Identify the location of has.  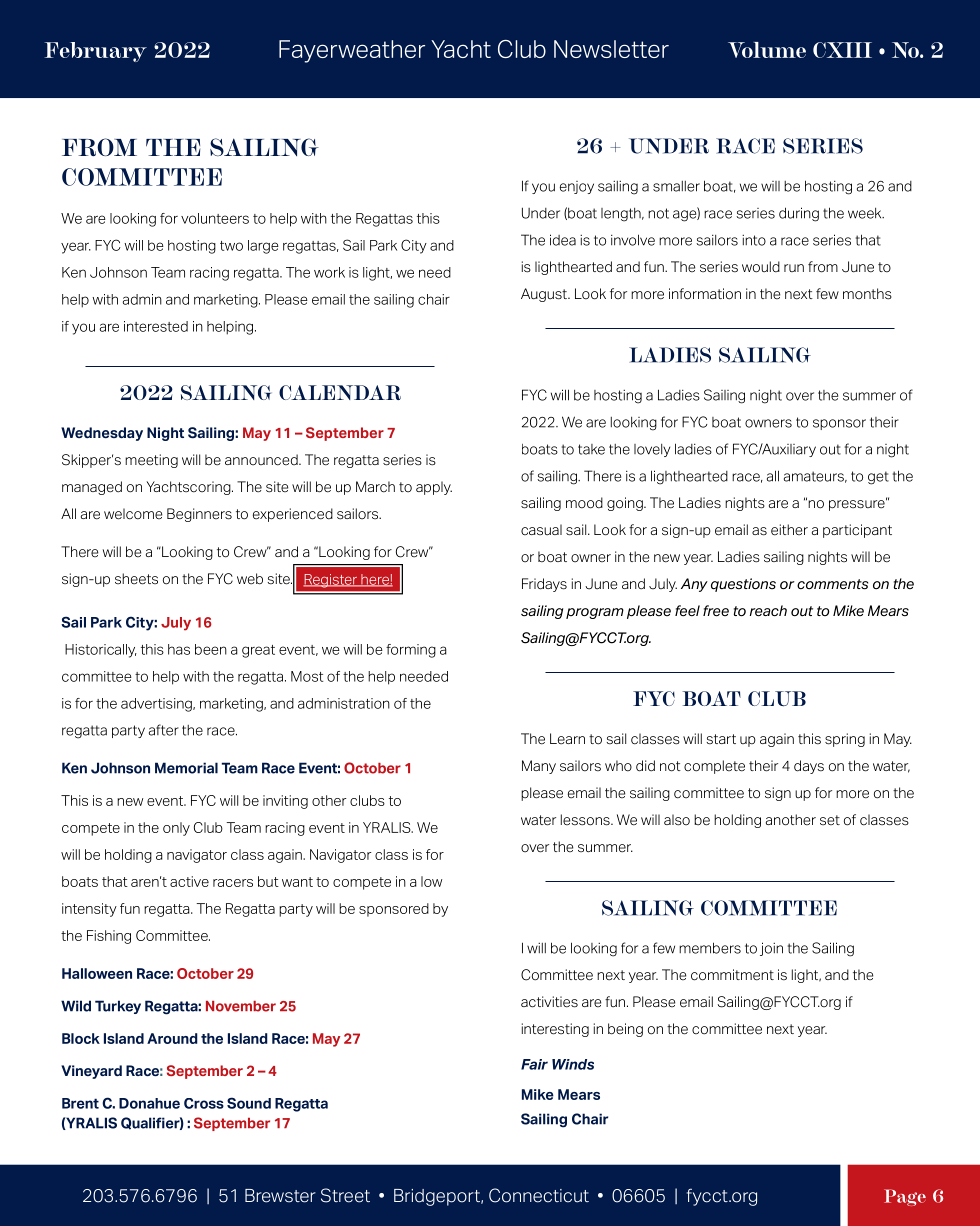
(179, 649).
